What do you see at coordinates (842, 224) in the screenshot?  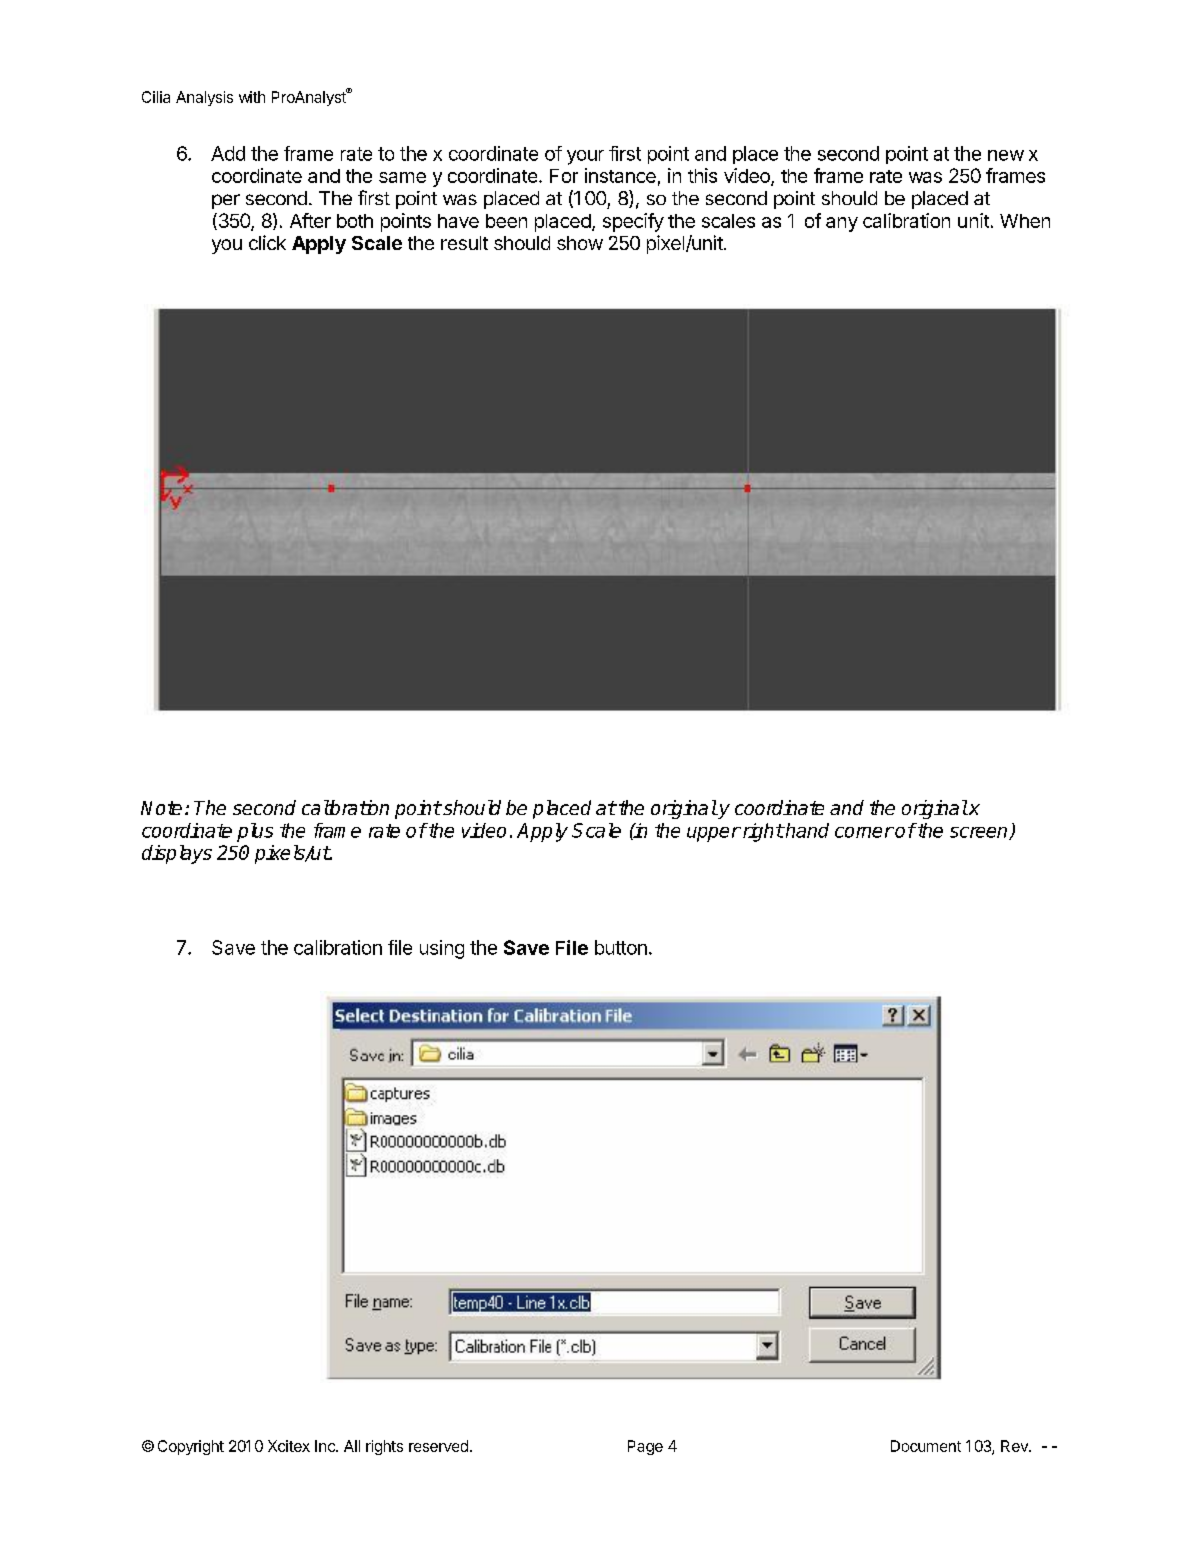 I see `any` at bounding box center [842, 224].
